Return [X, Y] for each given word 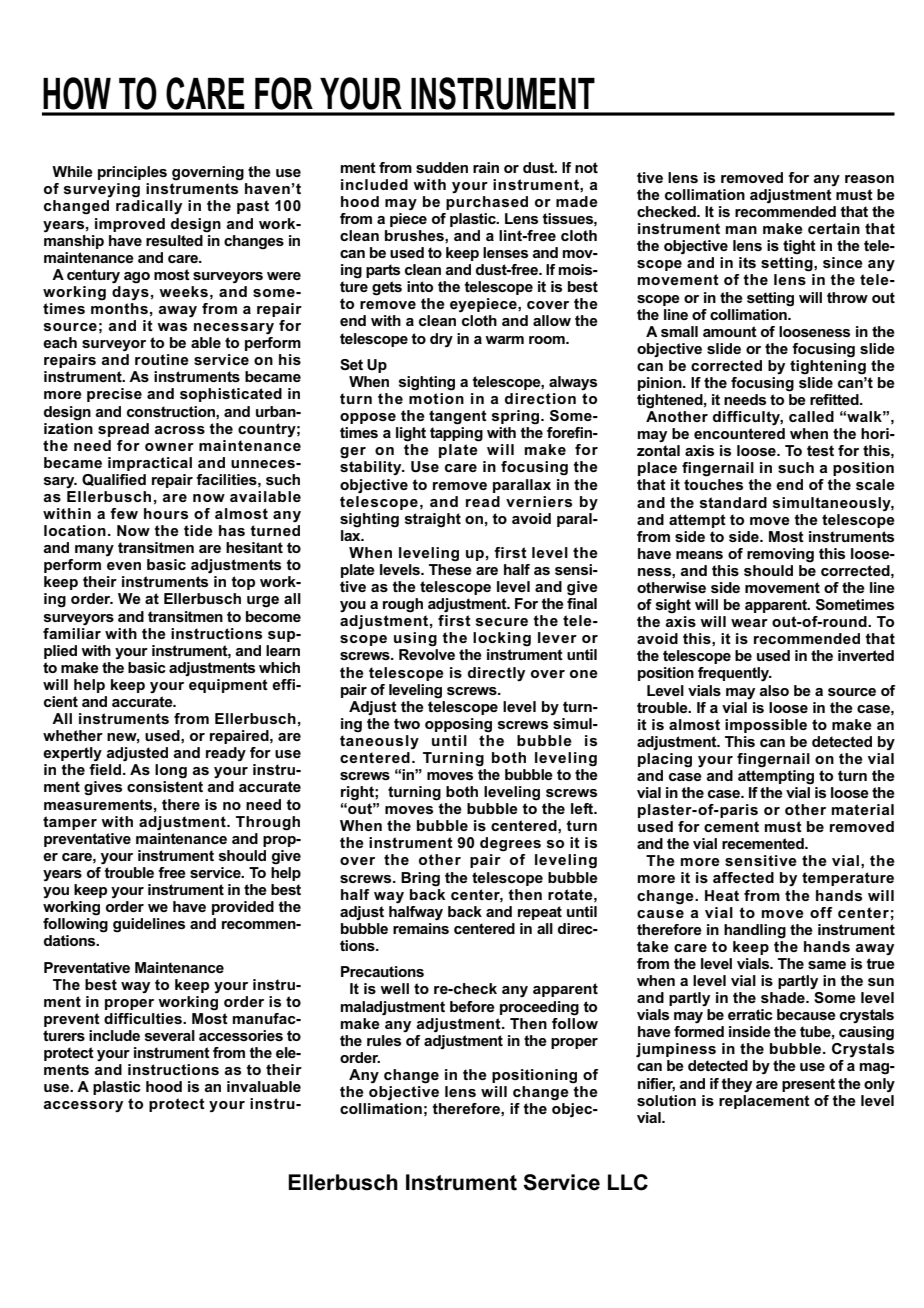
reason [869, 179]
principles [132, 173]
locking [502, 639]
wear [749, 623]
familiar [72, 633]
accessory [83, 1106]
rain [486, 167]
